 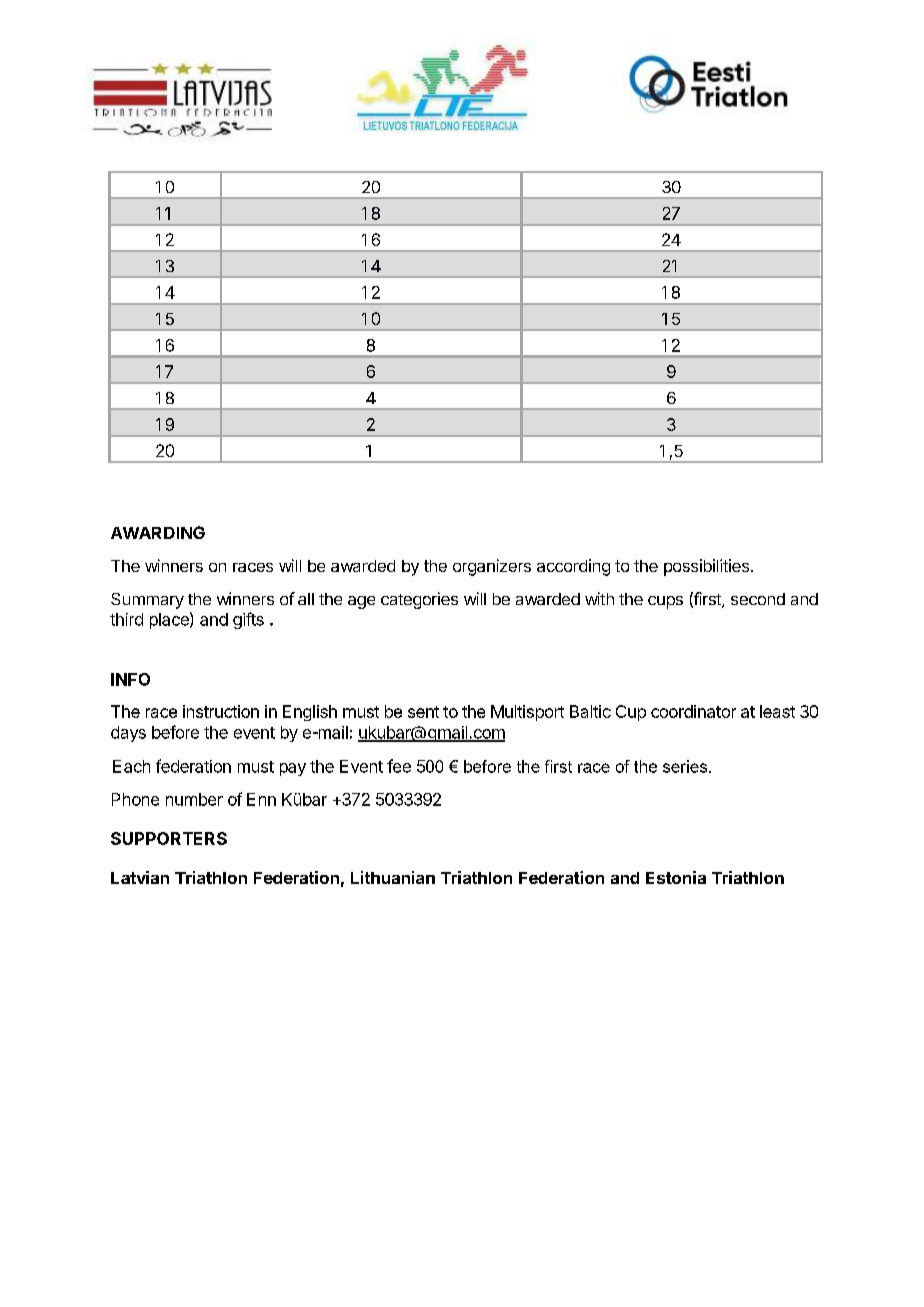 I want to click on series, so click(x=686, y=766).
